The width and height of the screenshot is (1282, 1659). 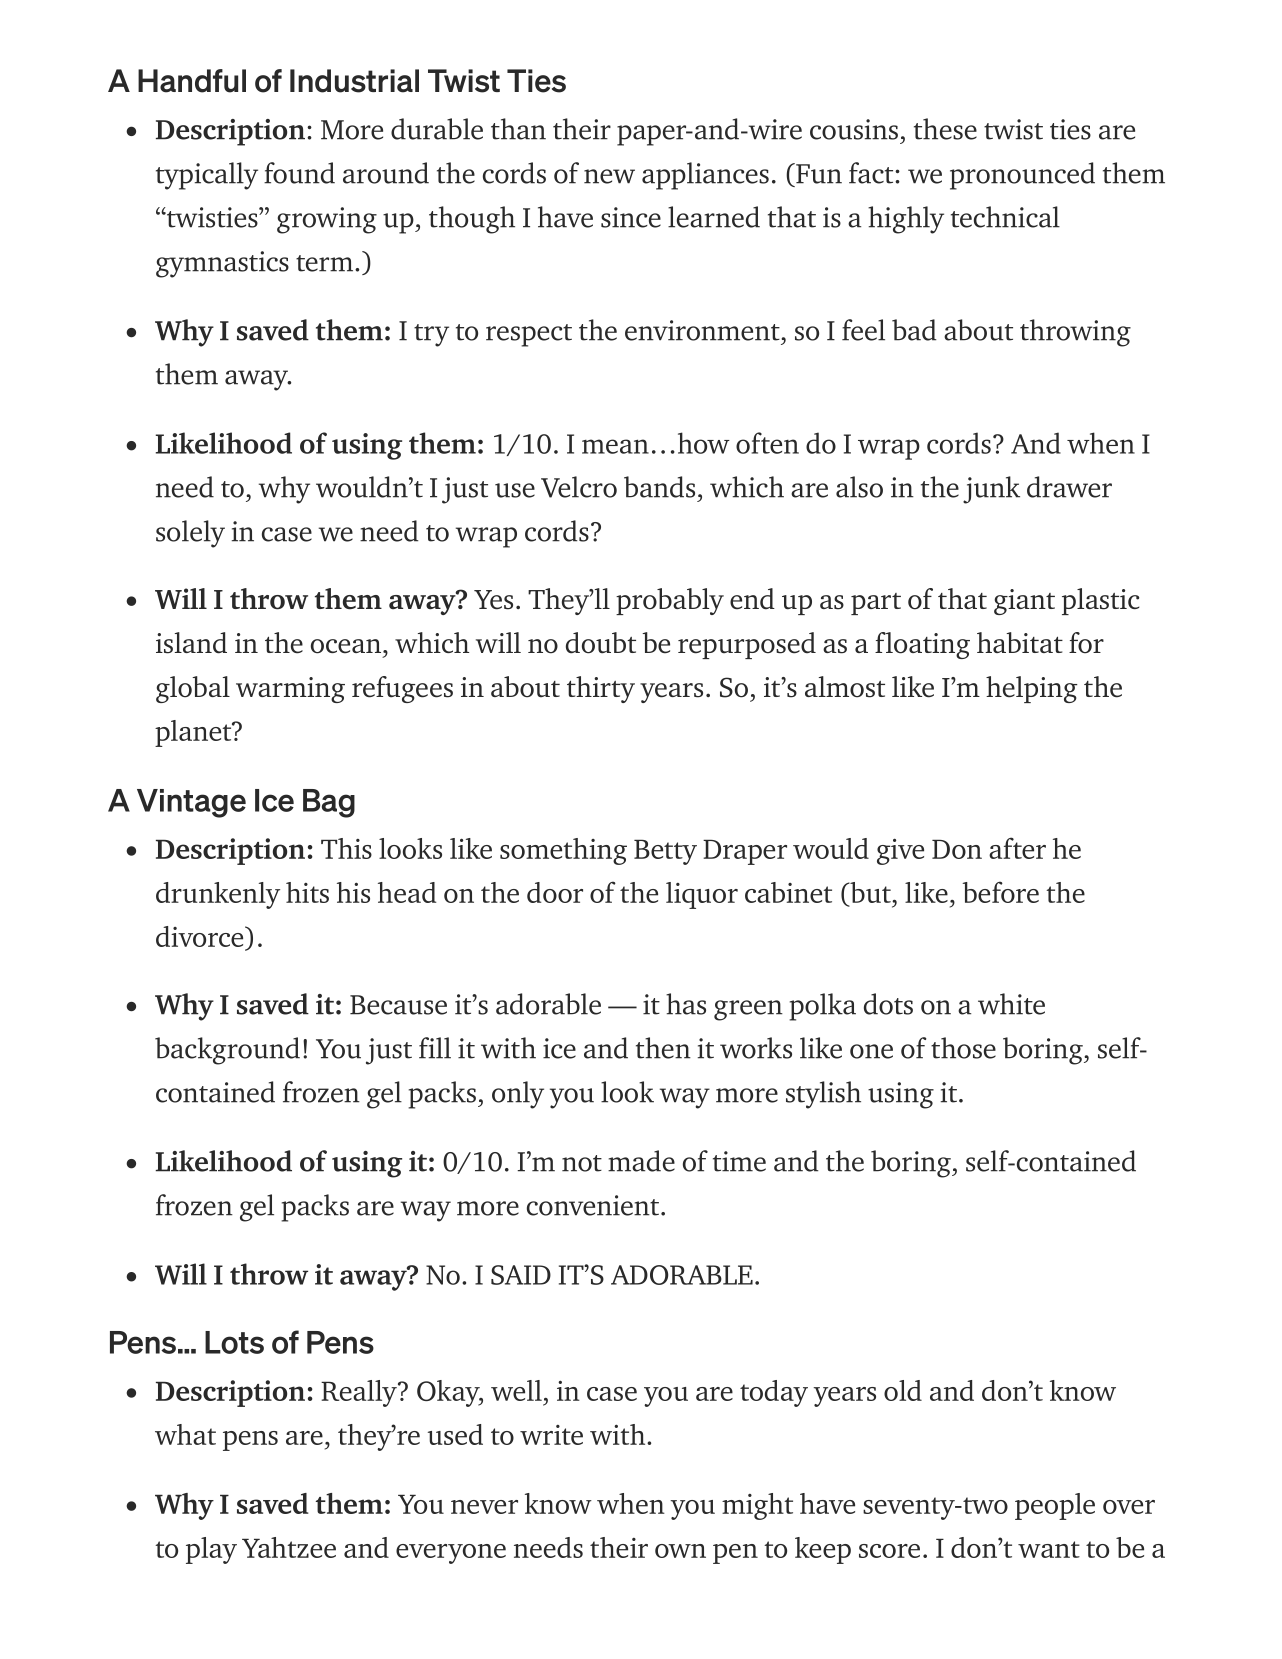 I want to click on people, so click(x=1055, y=1506).
